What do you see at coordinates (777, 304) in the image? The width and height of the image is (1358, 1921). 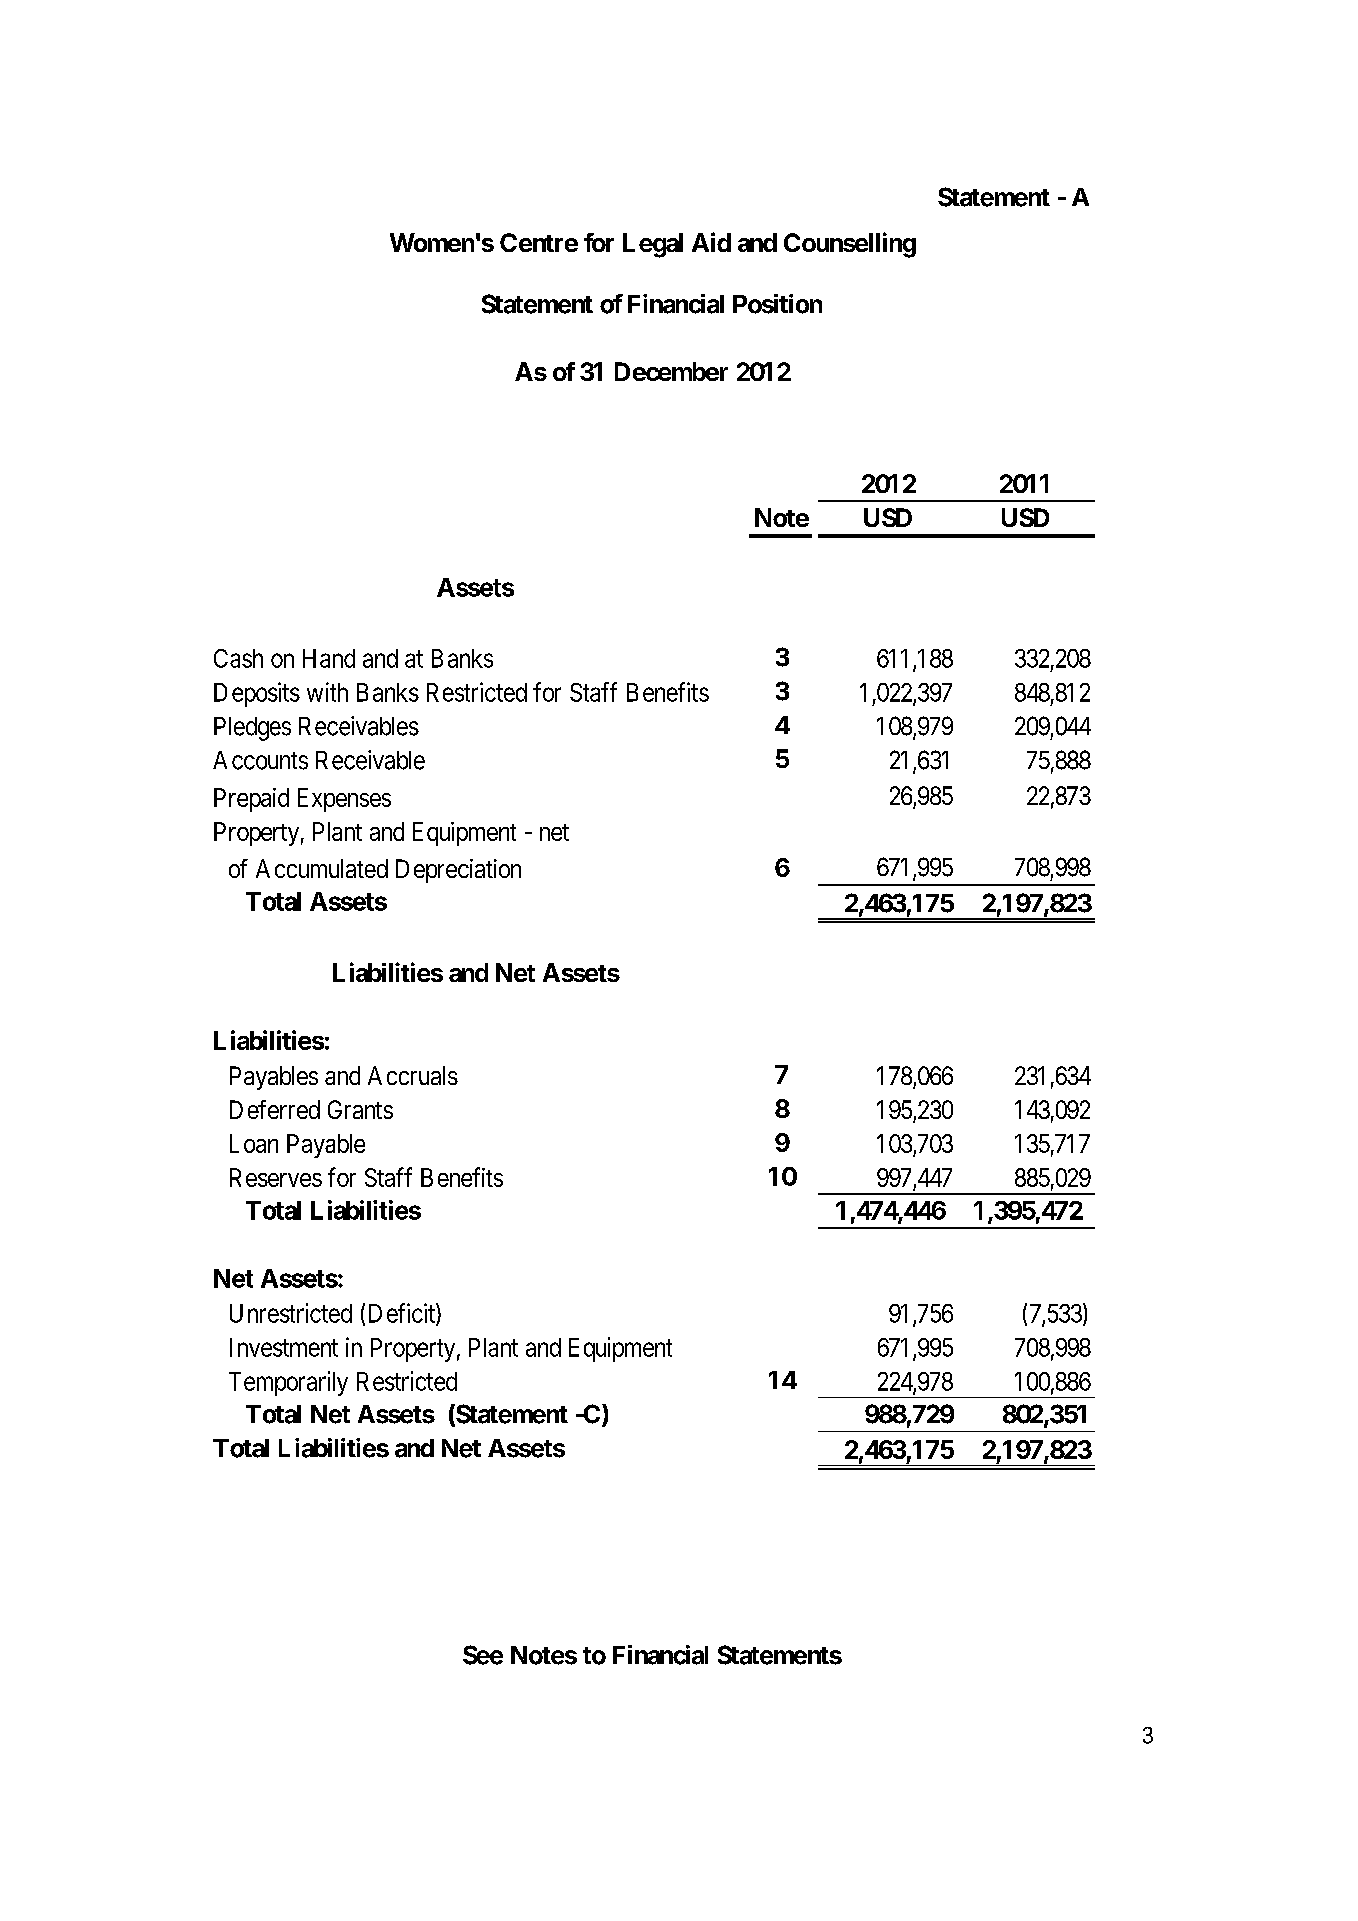 I see `Position` at bounding box center [777, 304].
